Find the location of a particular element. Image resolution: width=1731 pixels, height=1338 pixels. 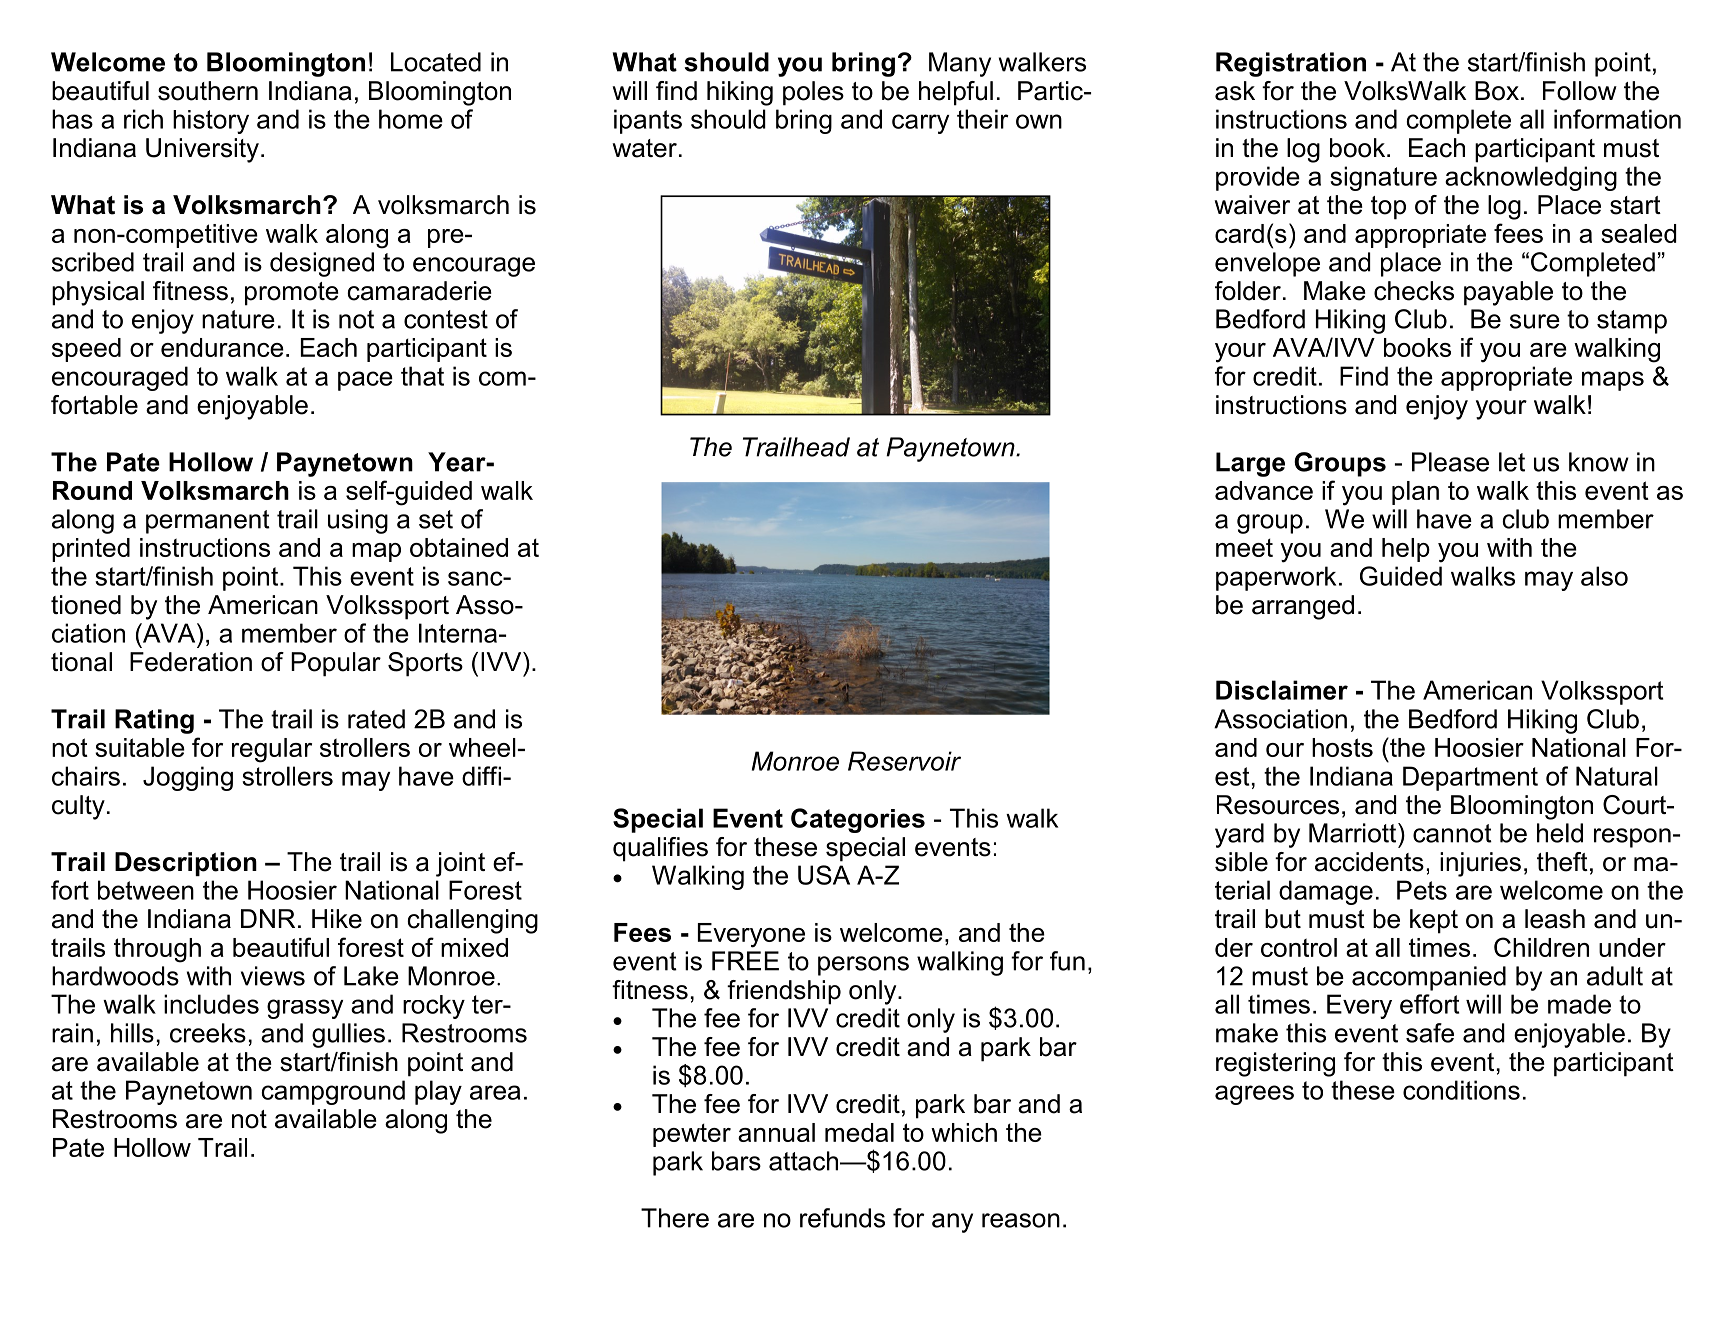

play is located at coordinates (438, 1092).
